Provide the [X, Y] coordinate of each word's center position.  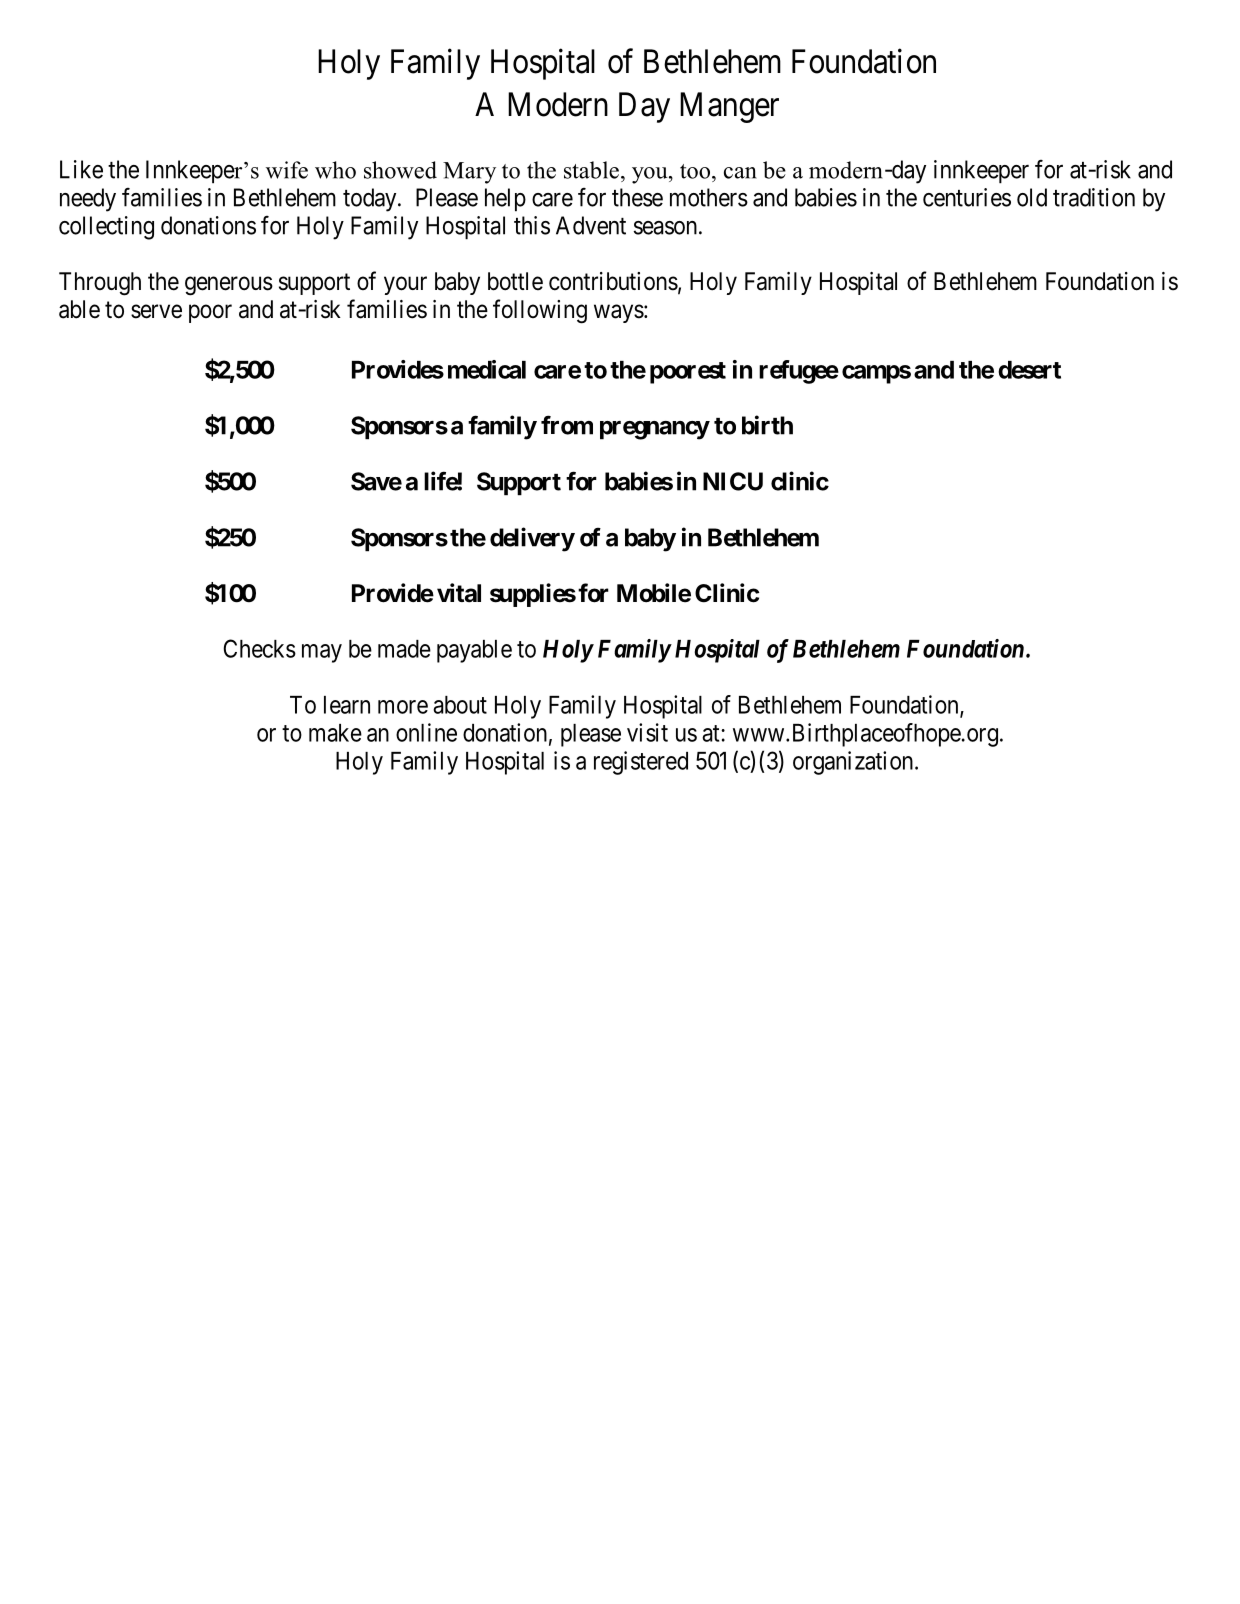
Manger [729, 107]
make [335, 733]
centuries [967, 197]
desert [1029, 370]
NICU [733, 481]
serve [156, 311]
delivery [532, 539]
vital [459, 593]
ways [619, 313]
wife [287, 170]
